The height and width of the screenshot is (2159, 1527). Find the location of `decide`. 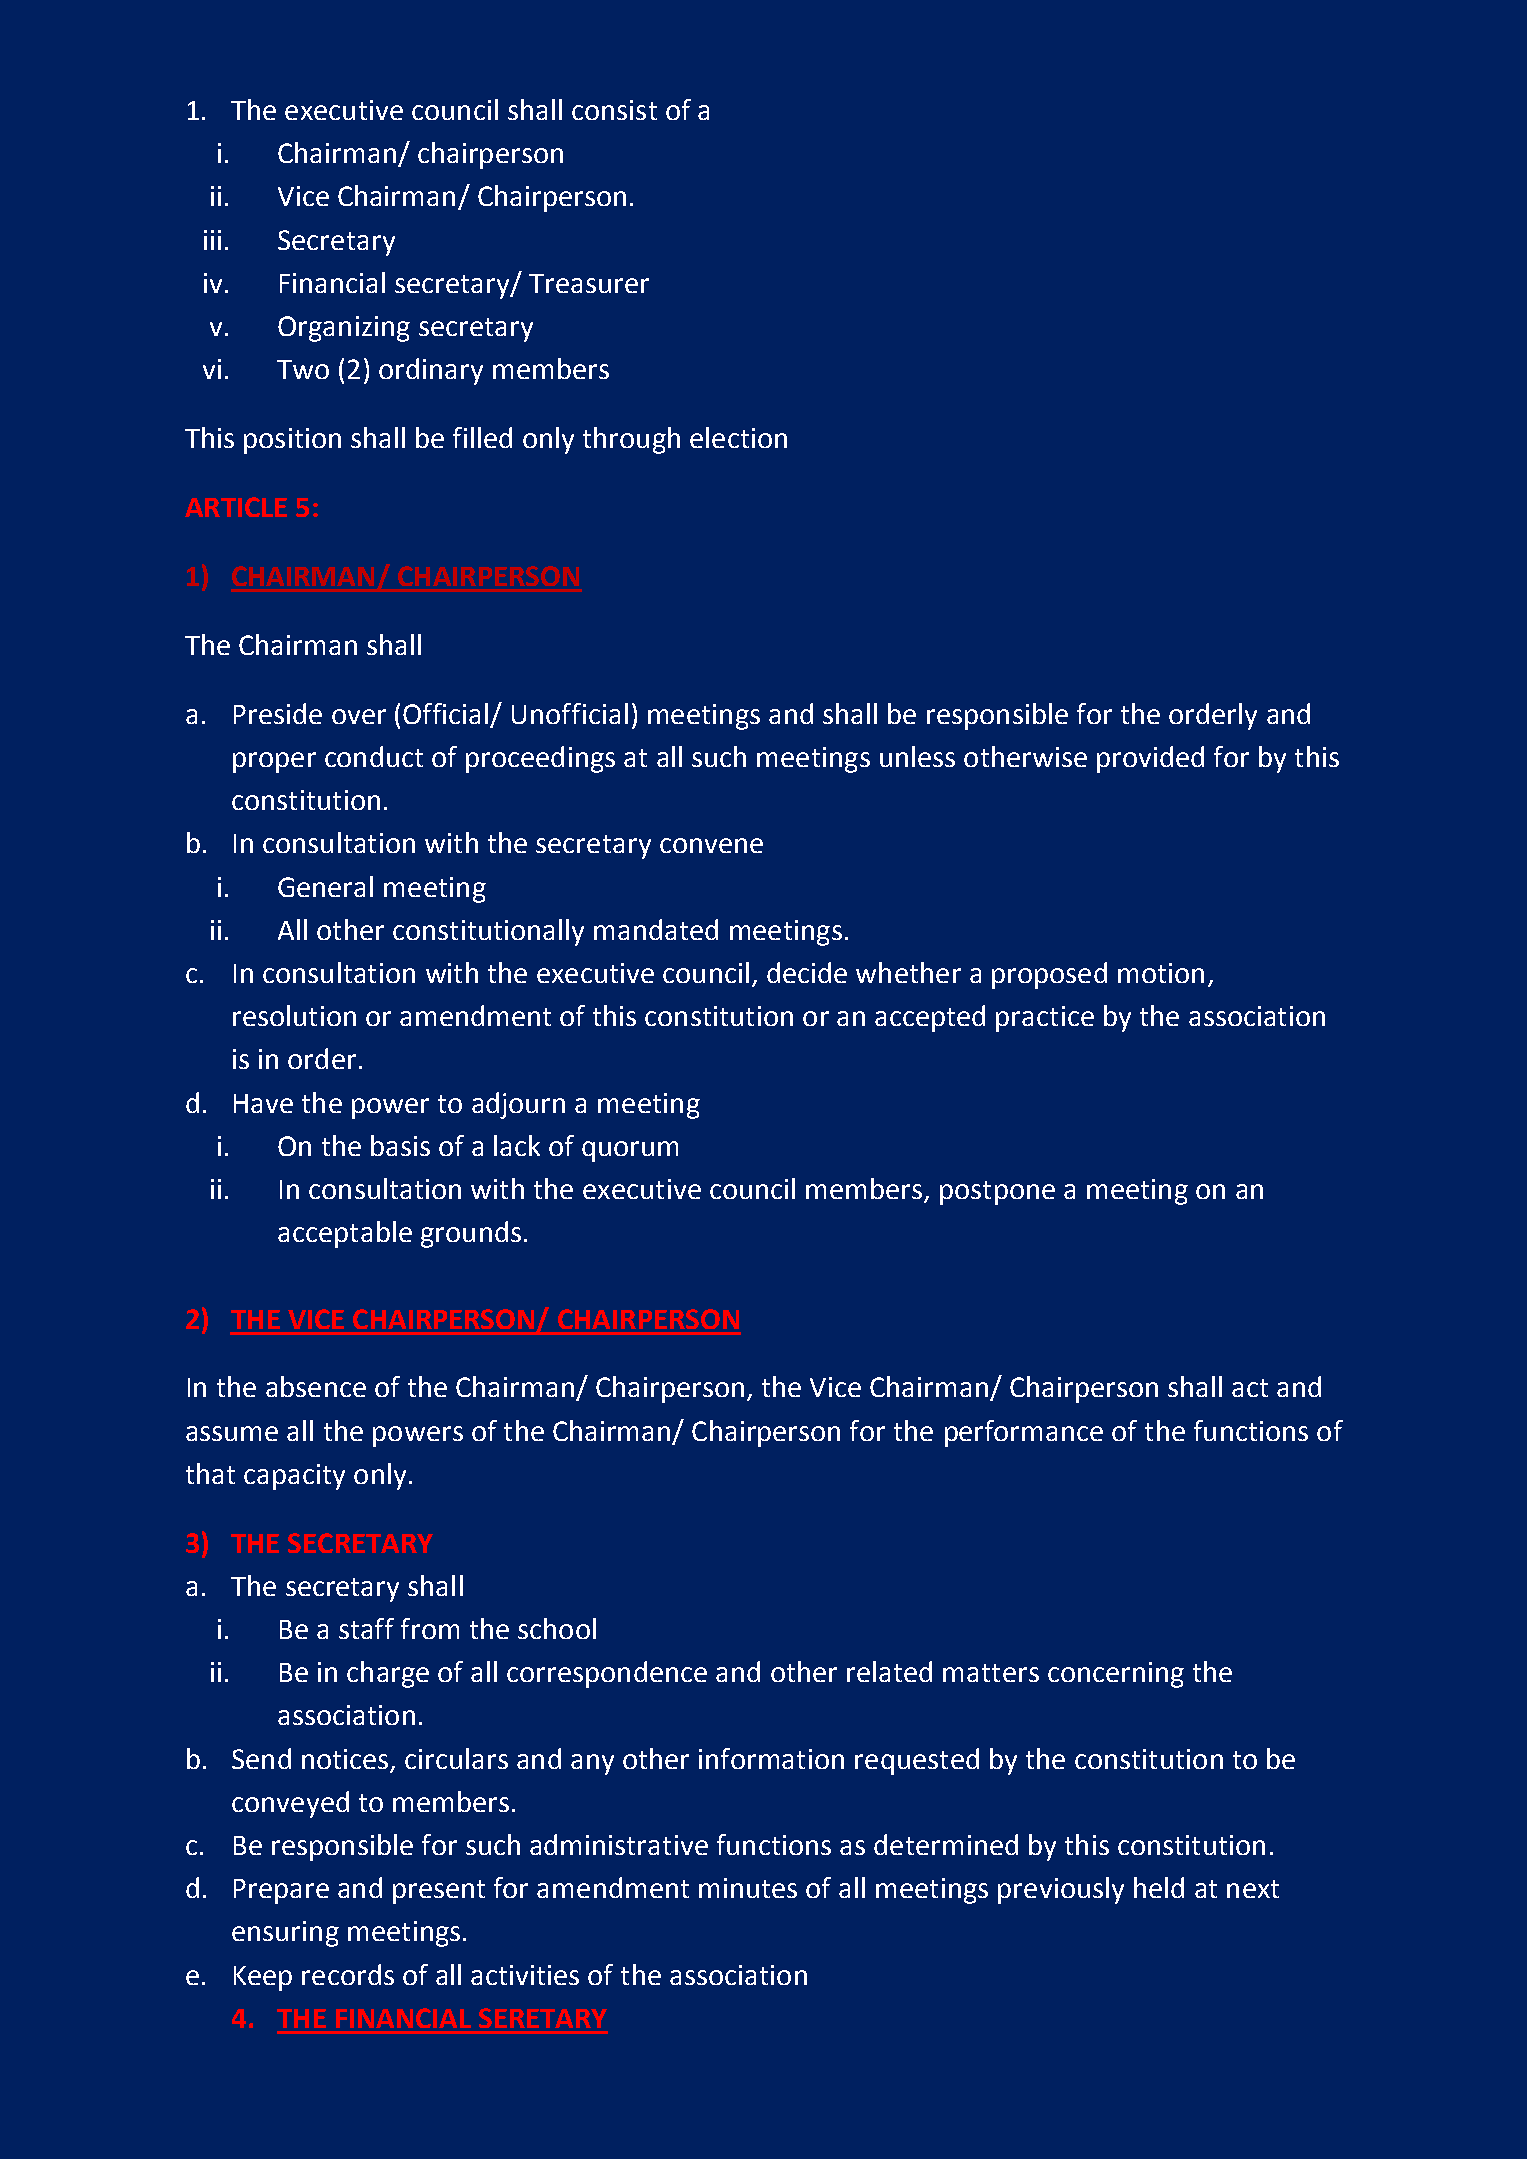

decide is located at coordinates (807, 972).
